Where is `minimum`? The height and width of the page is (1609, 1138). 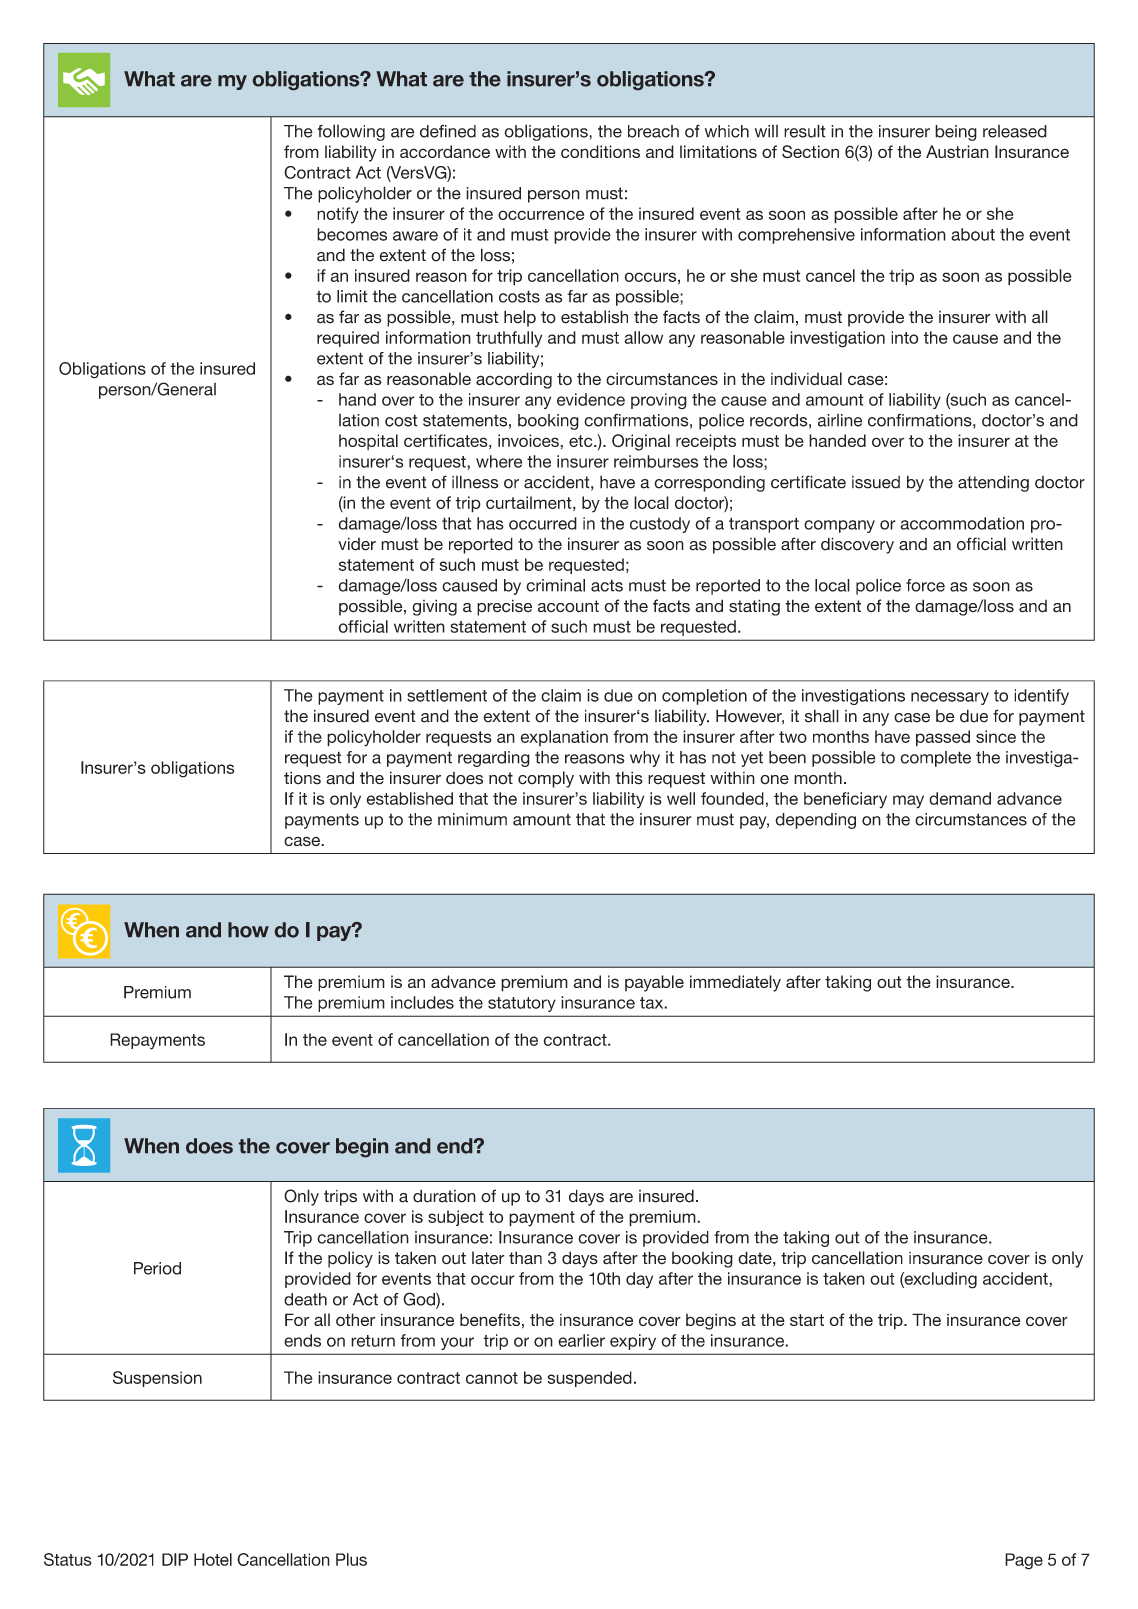
minimum is located at coordinates (472, 819).
